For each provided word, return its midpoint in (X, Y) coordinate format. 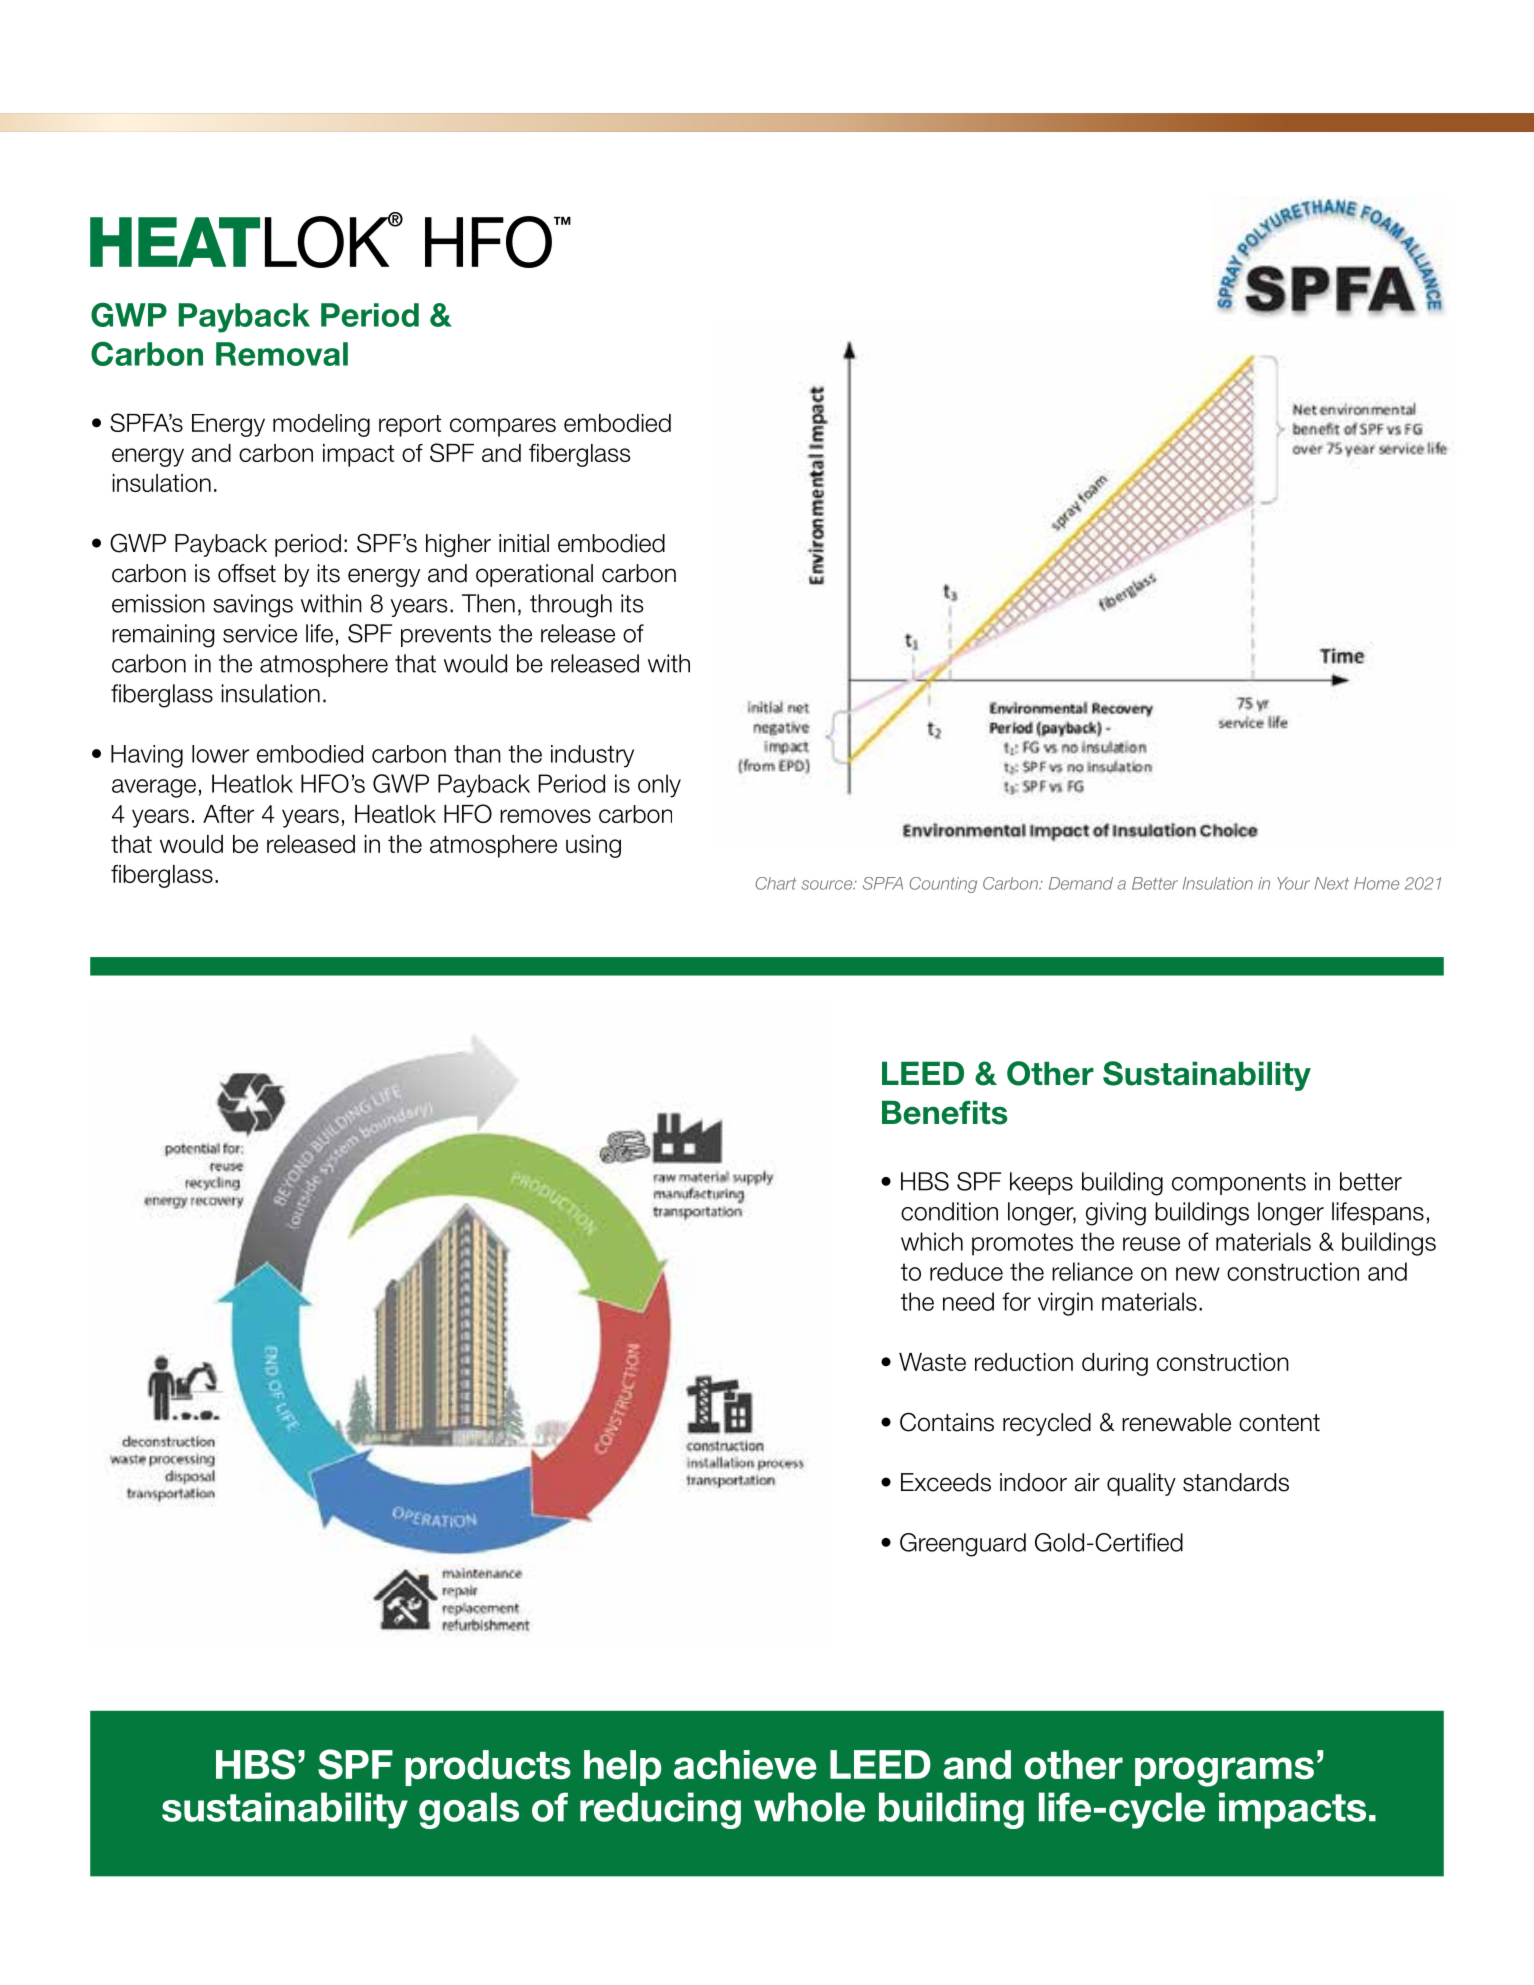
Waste (932, 1362)
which (932, 1241)
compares (503, 427)
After (228, 814)
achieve (745, 1765)
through (571, 606)
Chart (775, 883)
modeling (321, 425)
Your (1293, 883)
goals (469, 1810)
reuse (1151, 1244)
